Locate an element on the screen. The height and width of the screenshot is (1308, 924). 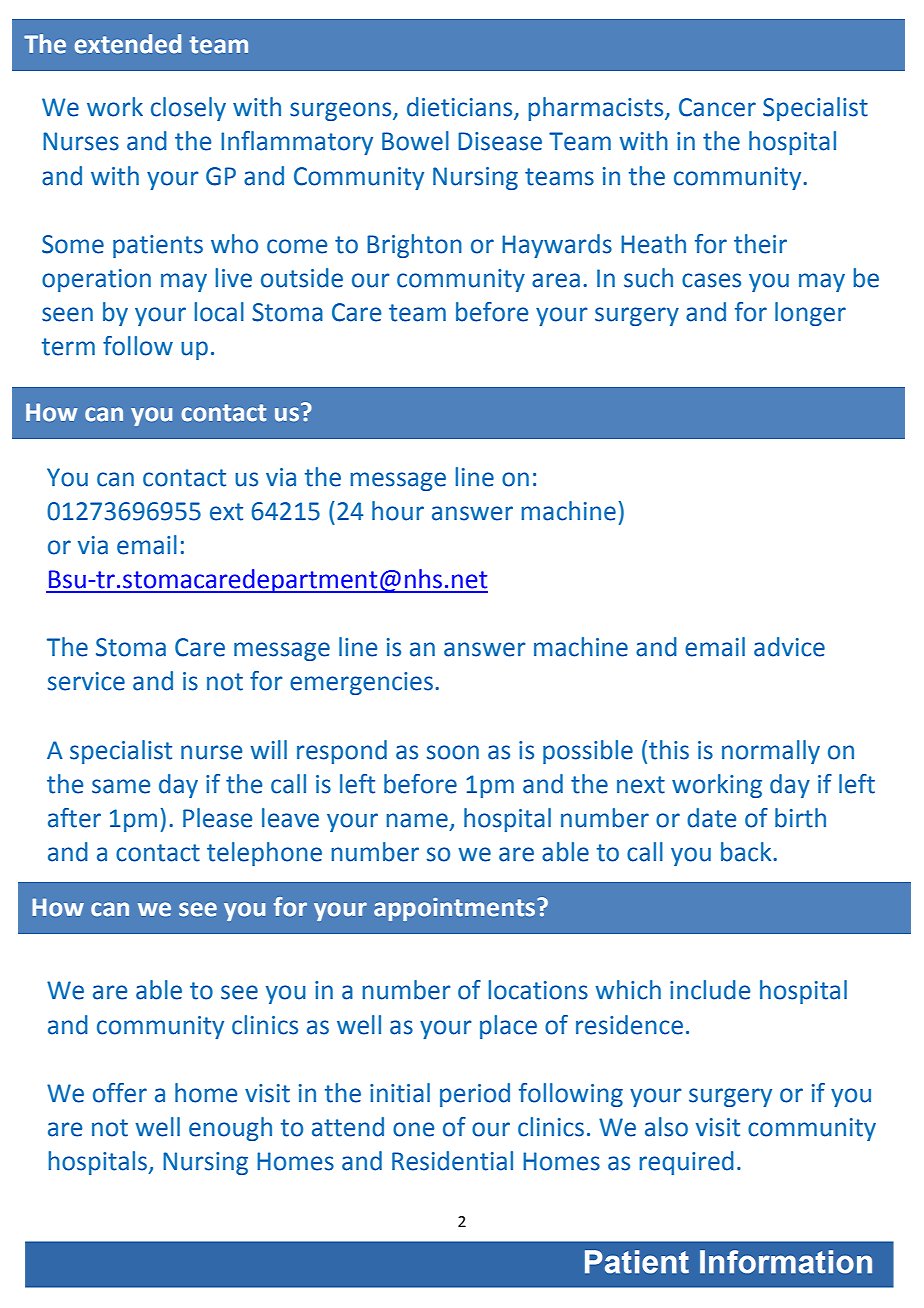
also is located at coordinates (666, 1127).
